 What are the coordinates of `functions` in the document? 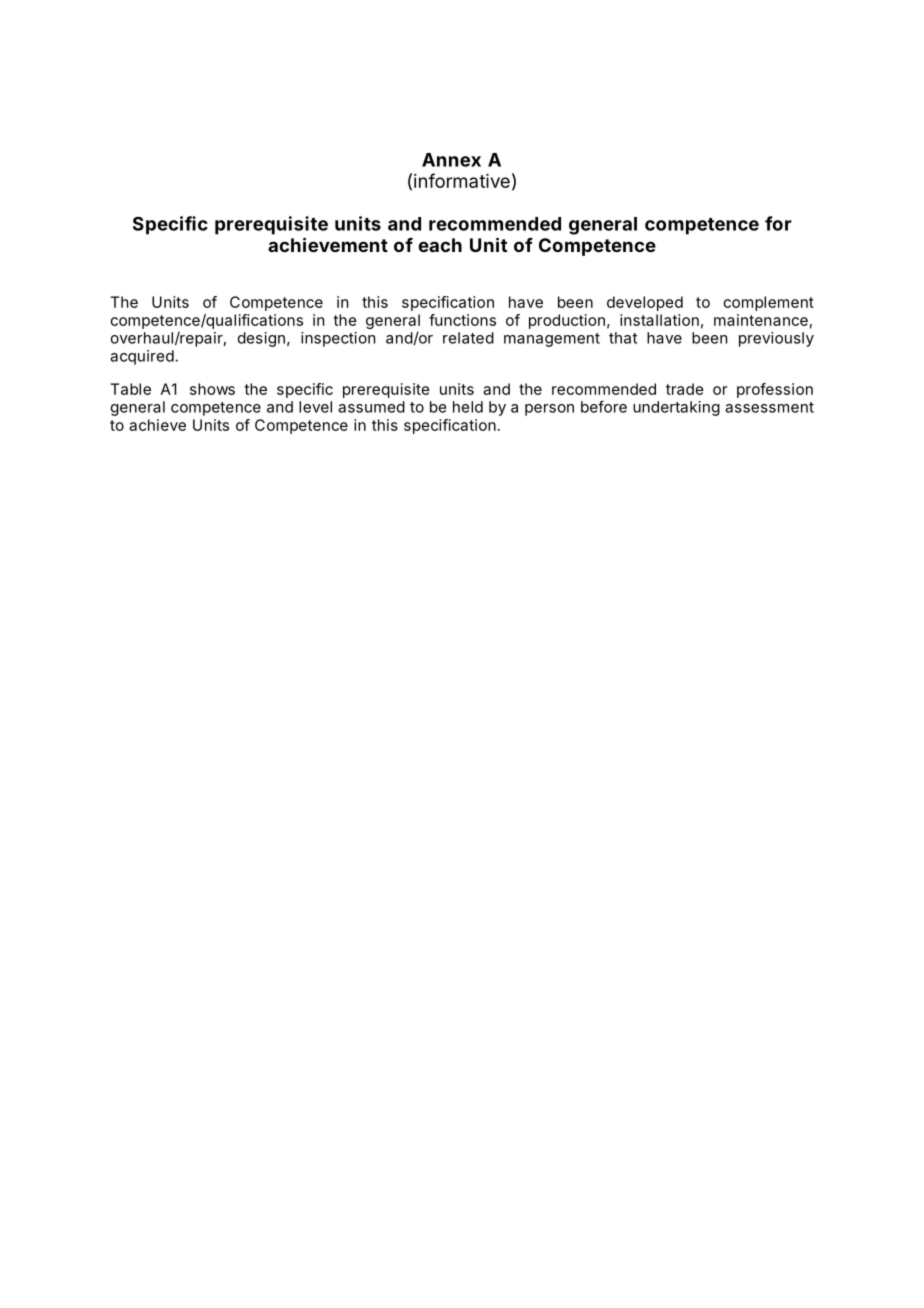 It's located at (462, 320).
